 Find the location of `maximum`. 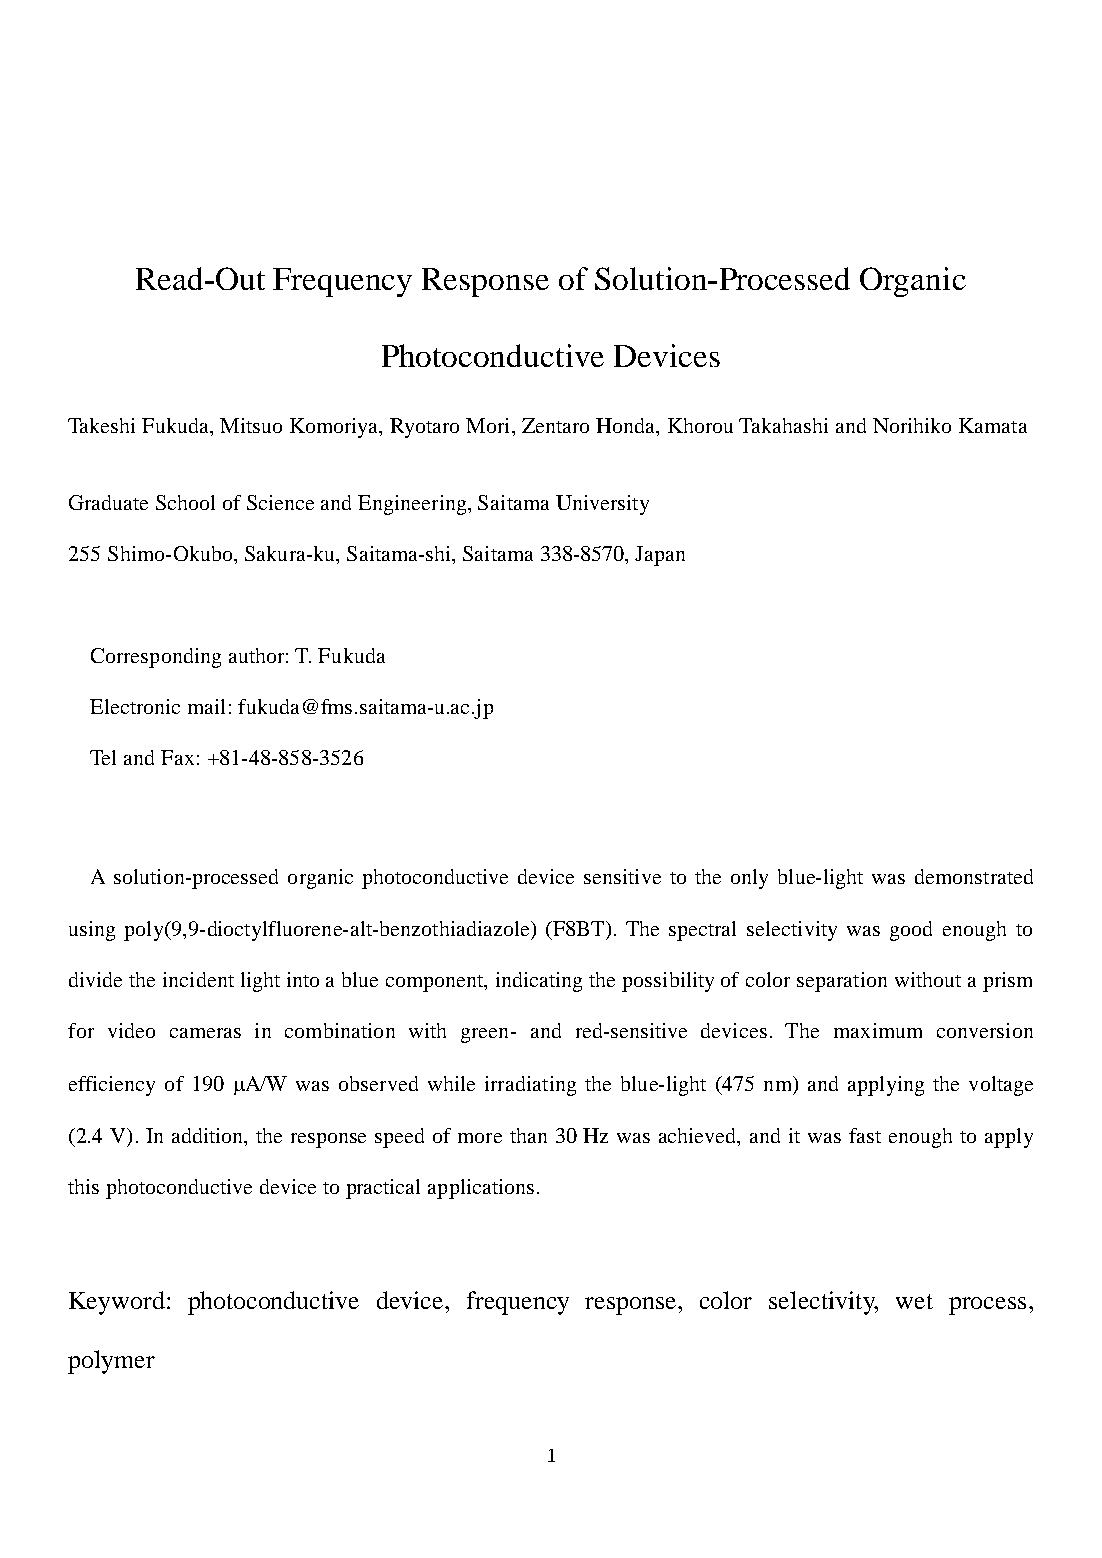

maximum is located at coordinates (878, 1030).
